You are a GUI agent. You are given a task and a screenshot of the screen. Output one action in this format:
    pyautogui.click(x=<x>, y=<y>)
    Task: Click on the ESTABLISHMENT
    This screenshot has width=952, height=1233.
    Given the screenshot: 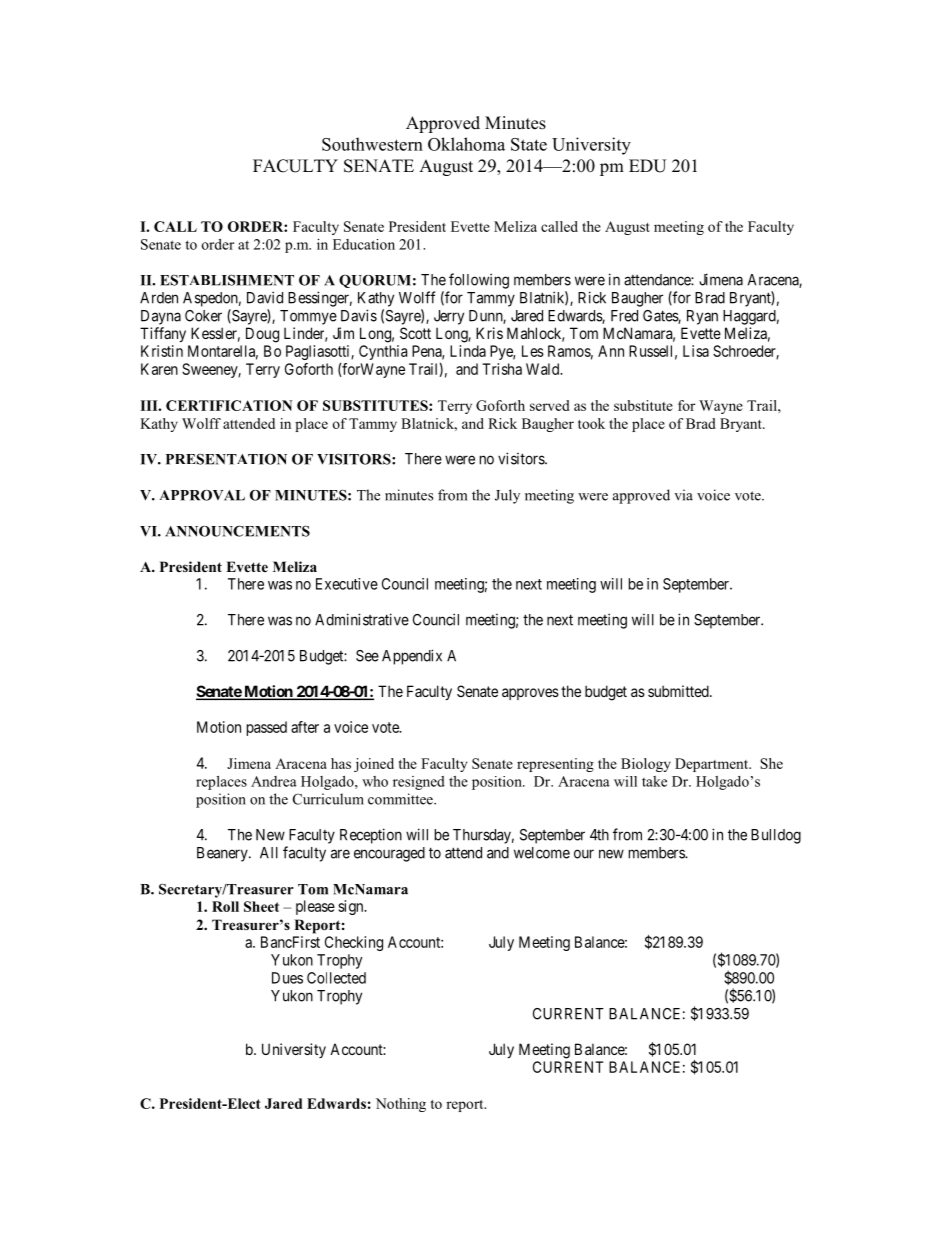 What is the action you would take?
    pyautogui.click(x=227, y=280)
